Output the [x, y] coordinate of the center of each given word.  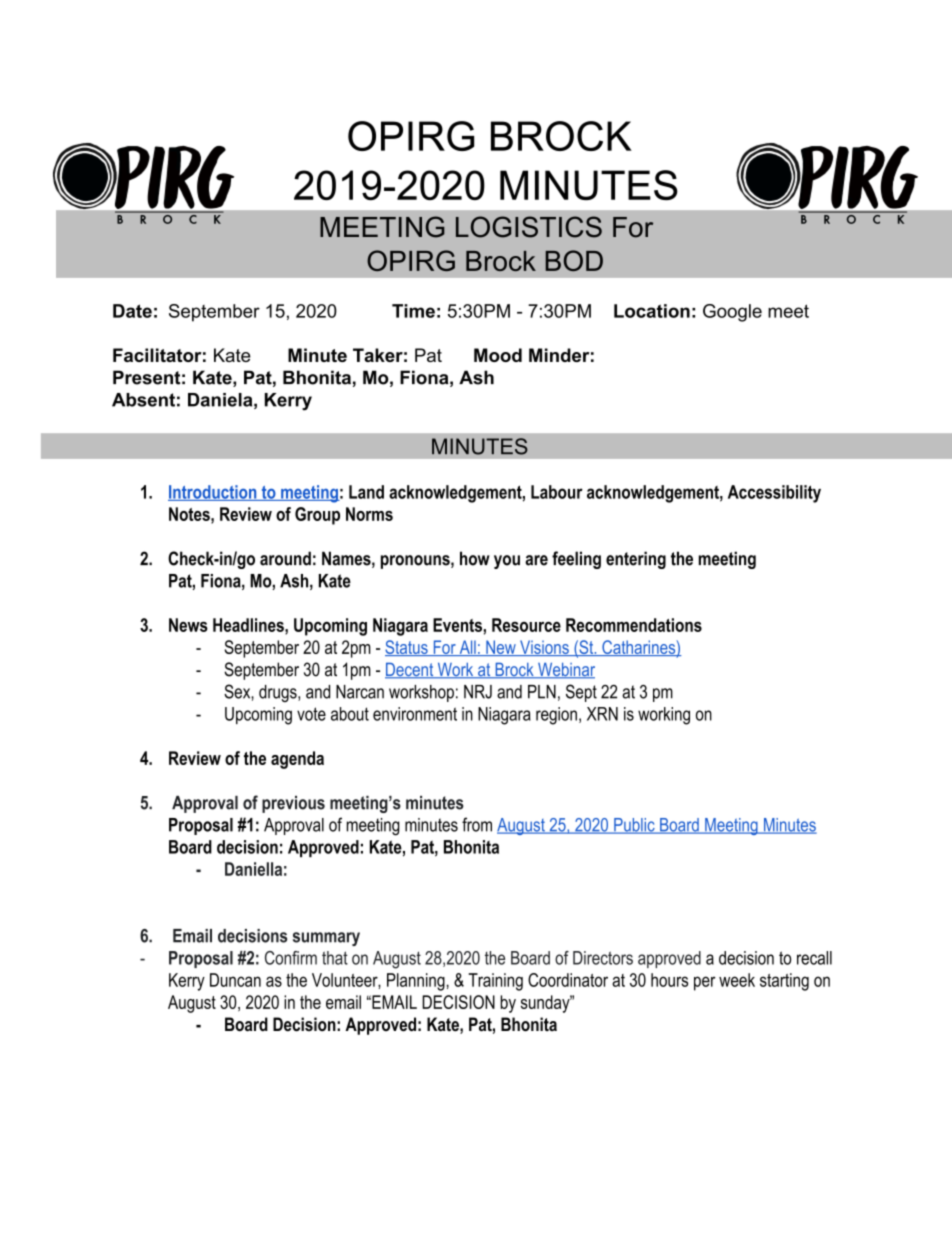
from [477, 824]
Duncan [235, 980]
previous [293, 804]
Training [495, 982]
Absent [143, 400]
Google [732, 313]
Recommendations [634, 625]
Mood [498, 355]
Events [458, 625]
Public [634, 826]
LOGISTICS [529, 227]
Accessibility [774, 494]
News [188, 625]
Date [132, 311]
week [737, 980]
